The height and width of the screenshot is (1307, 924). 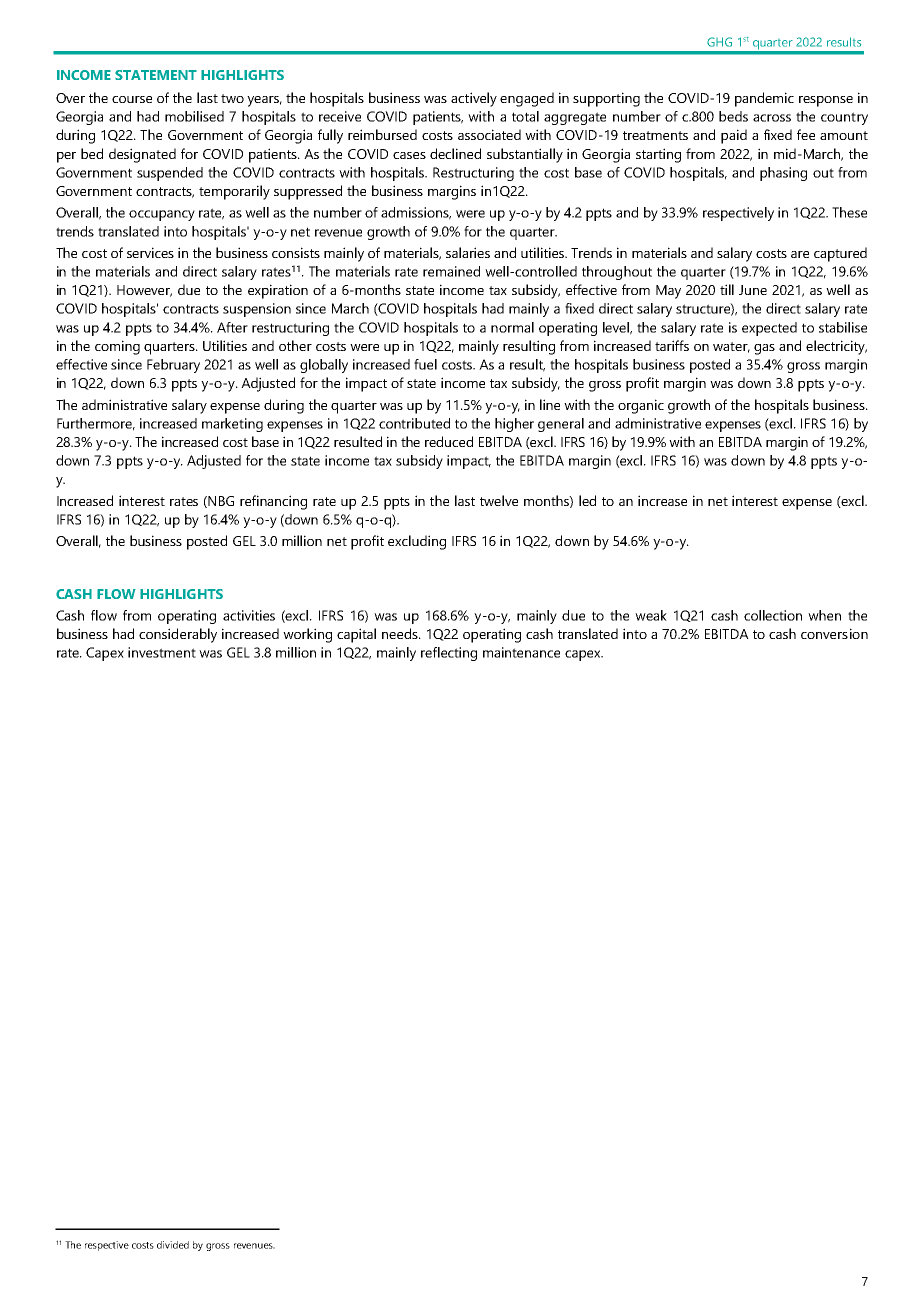 What do you see at coordinates (449, 441) in the screenshot?
I see `reduced` at bounding box center [449, 441].
